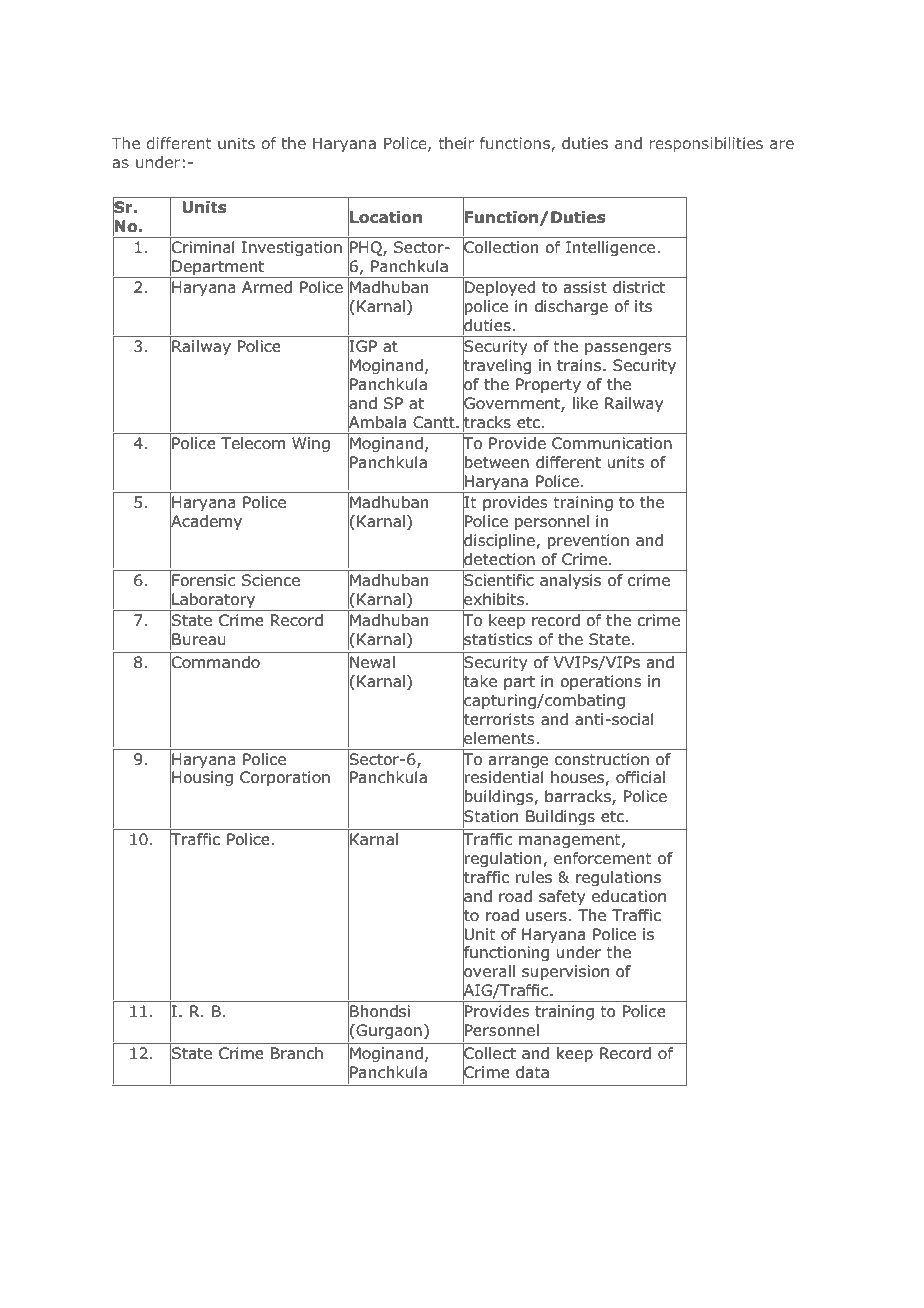 The image size is (924, 1308). I want to click on their, so click(456, 143).
